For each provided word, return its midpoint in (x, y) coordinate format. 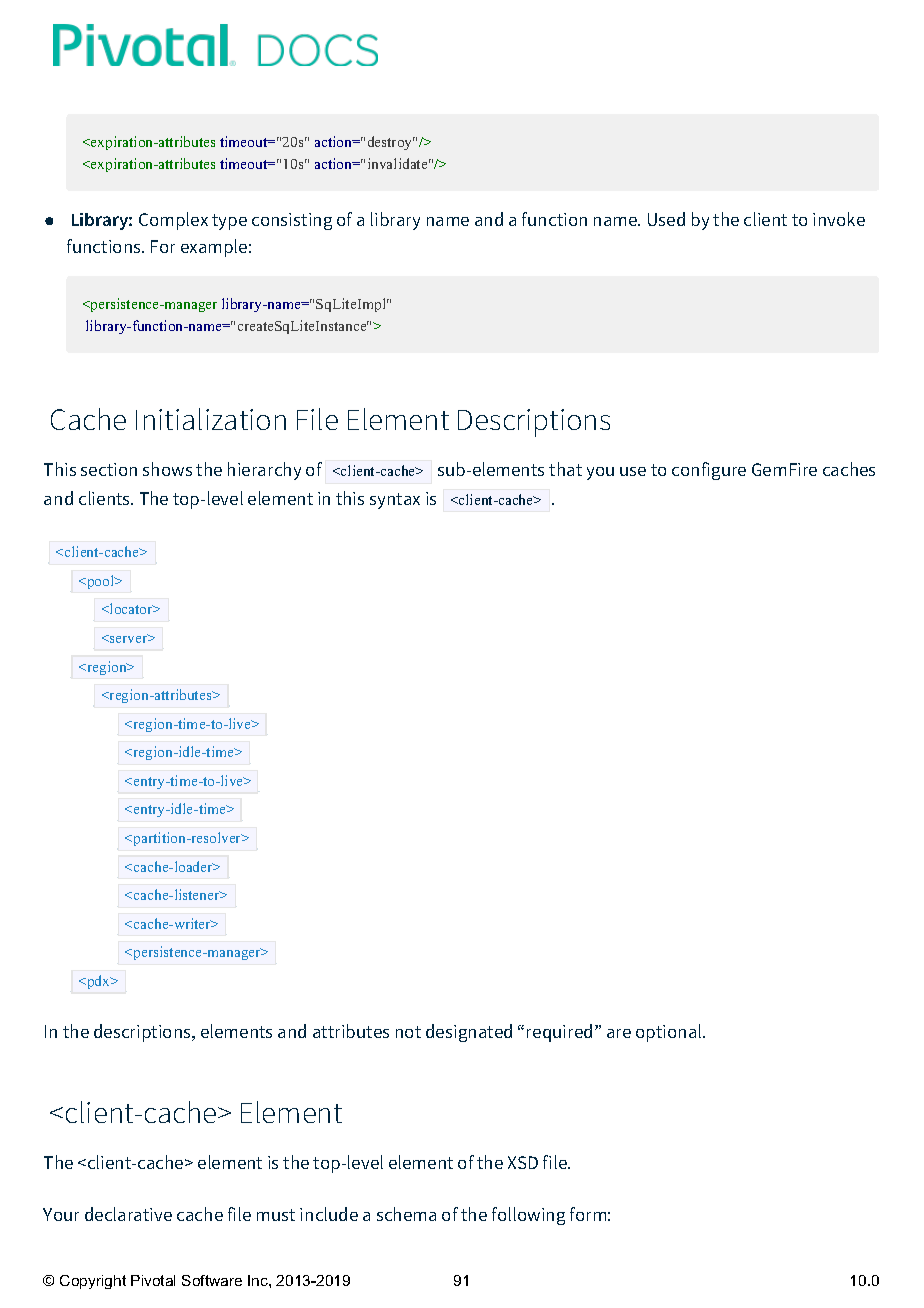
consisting (292, 221)
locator (131, 608)
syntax (395, 501)
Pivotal (153, 1280)
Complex (173, 221)
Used (666, 219)
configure (709, 471)
